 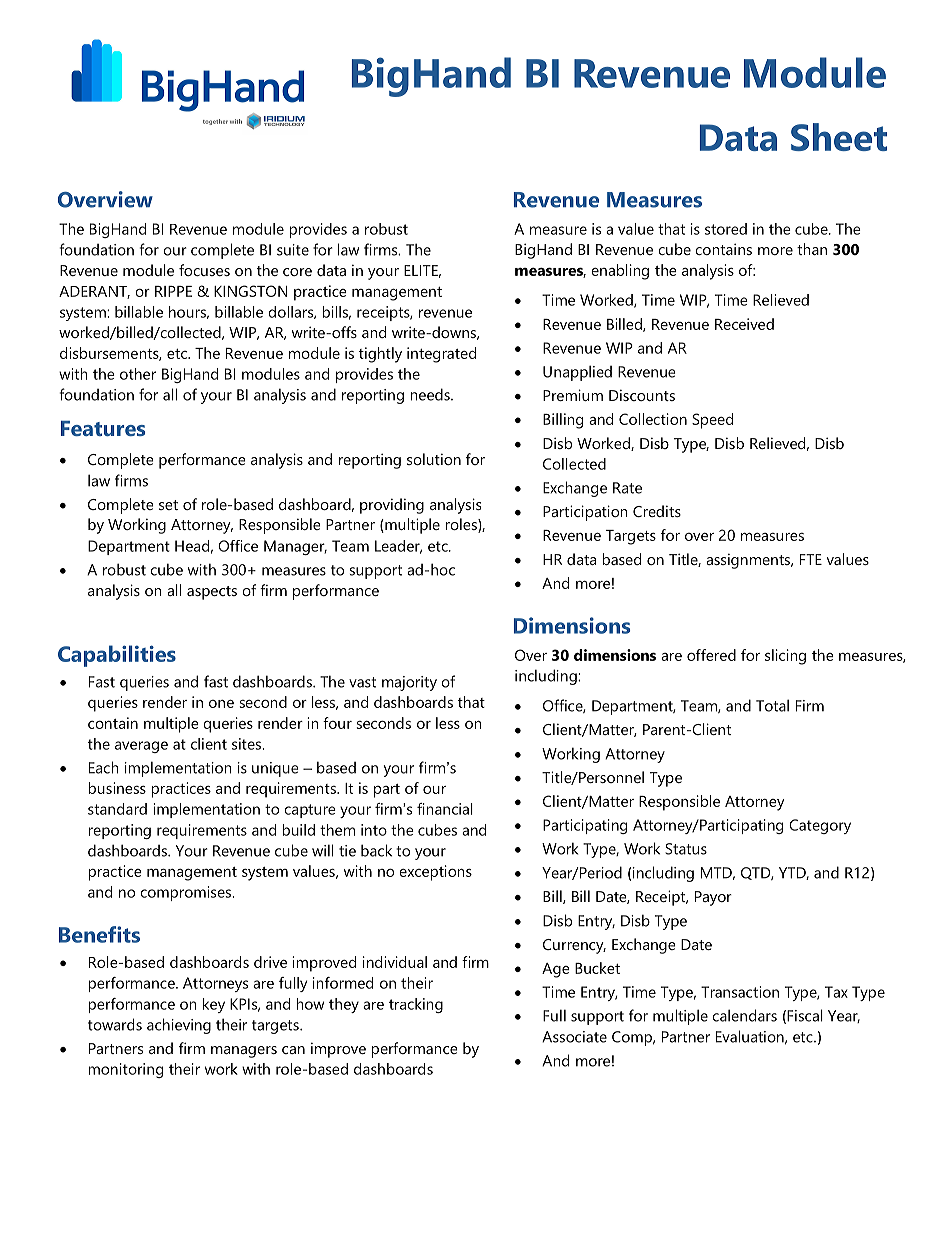 I want to click on achieving, so click(x=179, y=1026).
